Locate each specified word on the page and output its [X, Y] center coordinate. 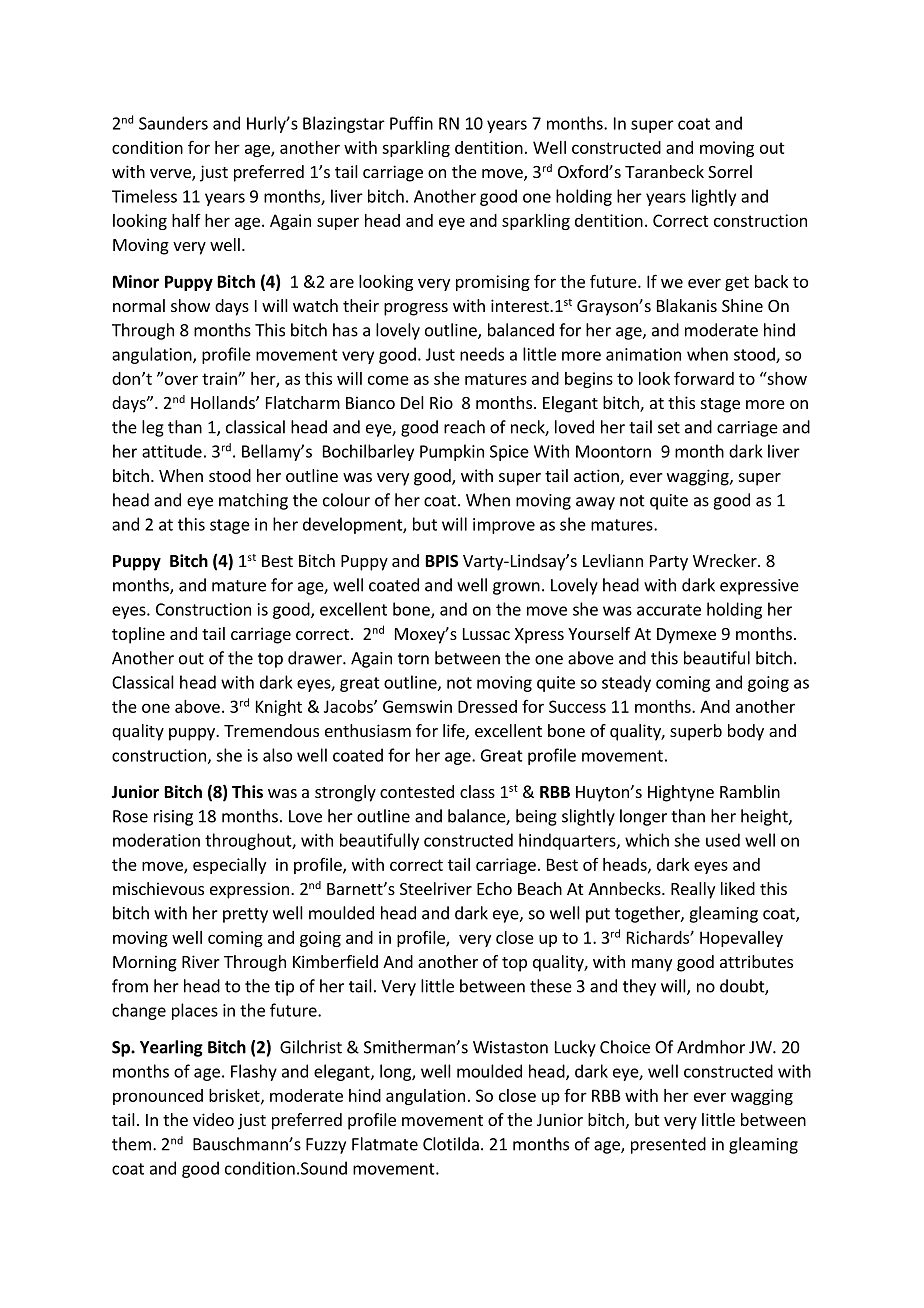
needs [482, 354]
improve [504, 526]
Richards [659, 937]
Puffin [411, 123]
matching [253, 501]
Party [669, 563]
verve [171, 175]
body [746, 732]
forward [704, 378]
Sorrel [730, 171]
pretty [245, 915]
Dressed [487, 706]
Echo [494, 888]
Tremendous [271, 730]
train [220, 378]
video [213, 1119]
